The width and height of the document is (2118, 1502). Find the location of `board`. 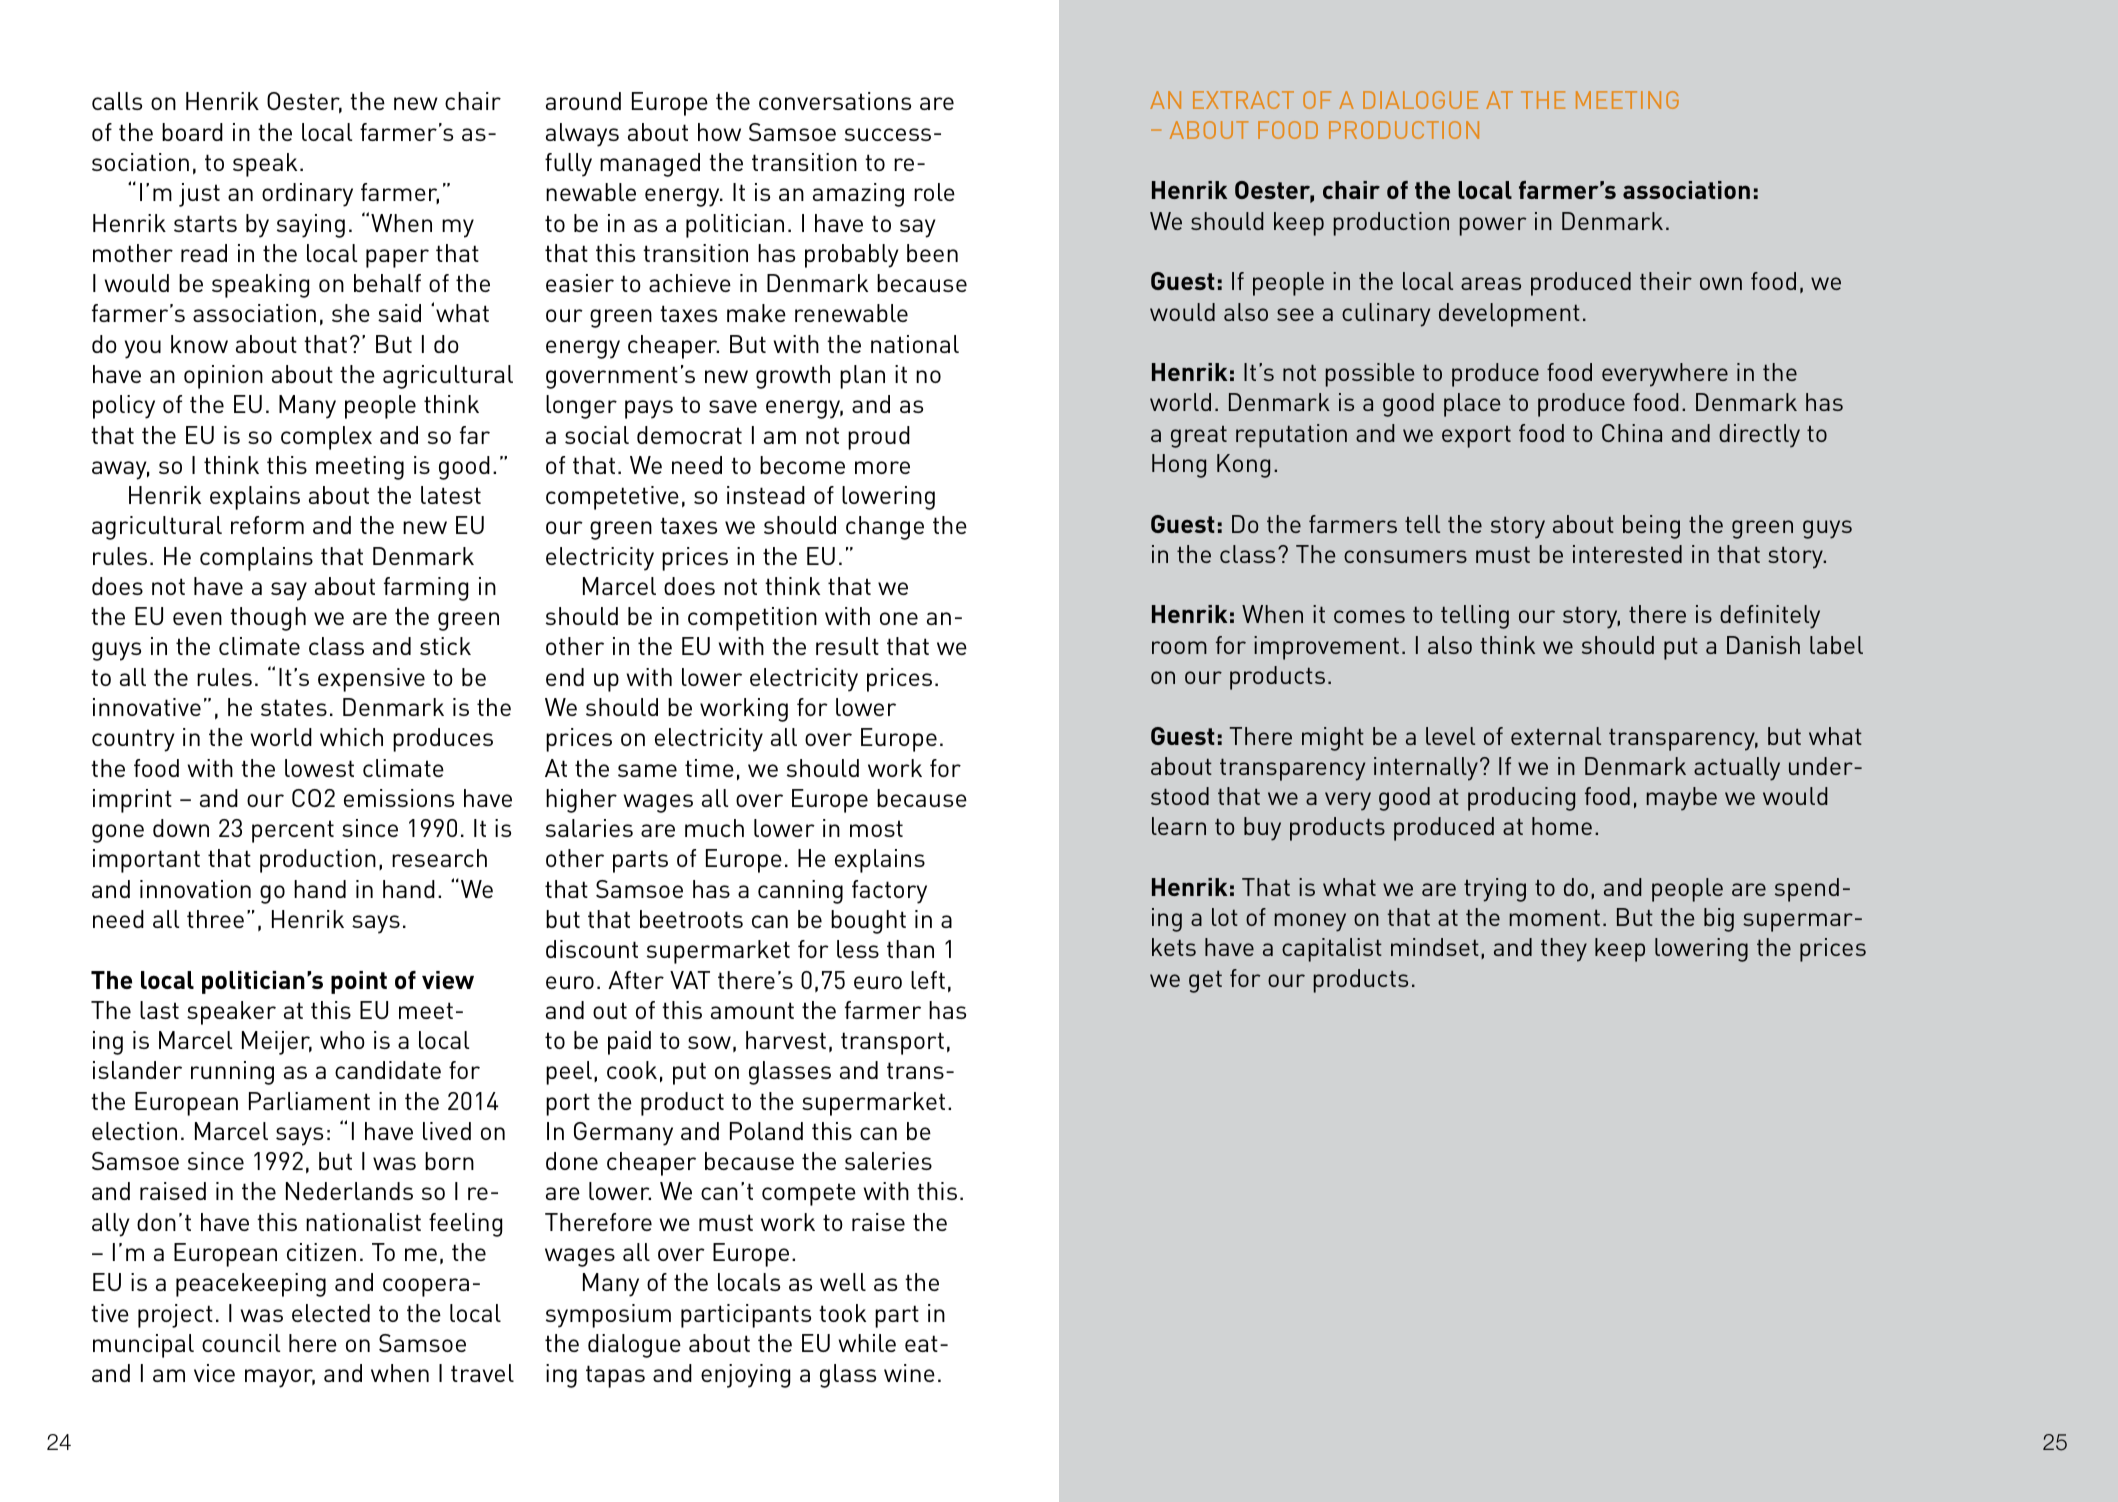

board is located at coordinates (192, 132).
